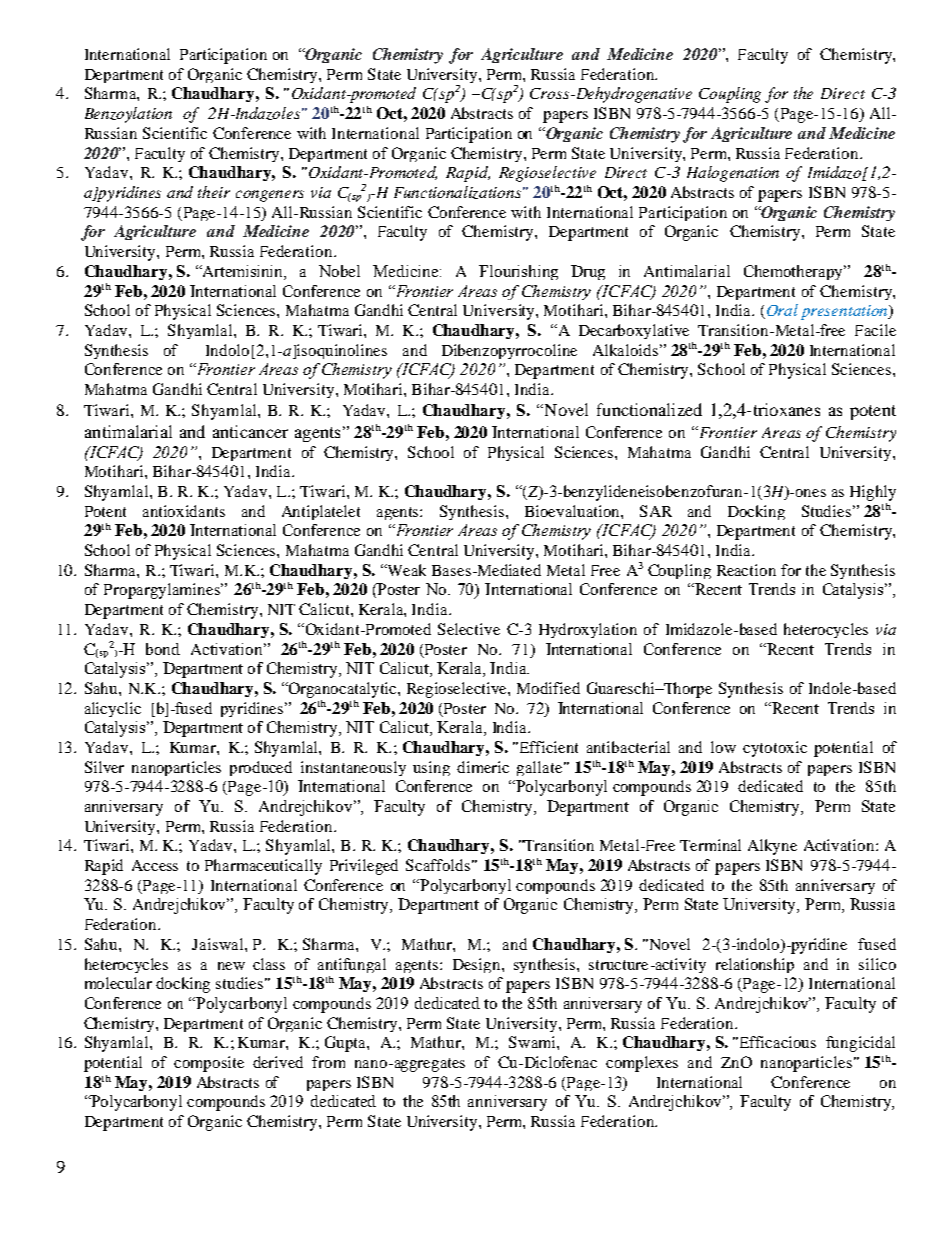 The image size is (952, 1233). I want to click on Flourishing, so click(518, 272).
